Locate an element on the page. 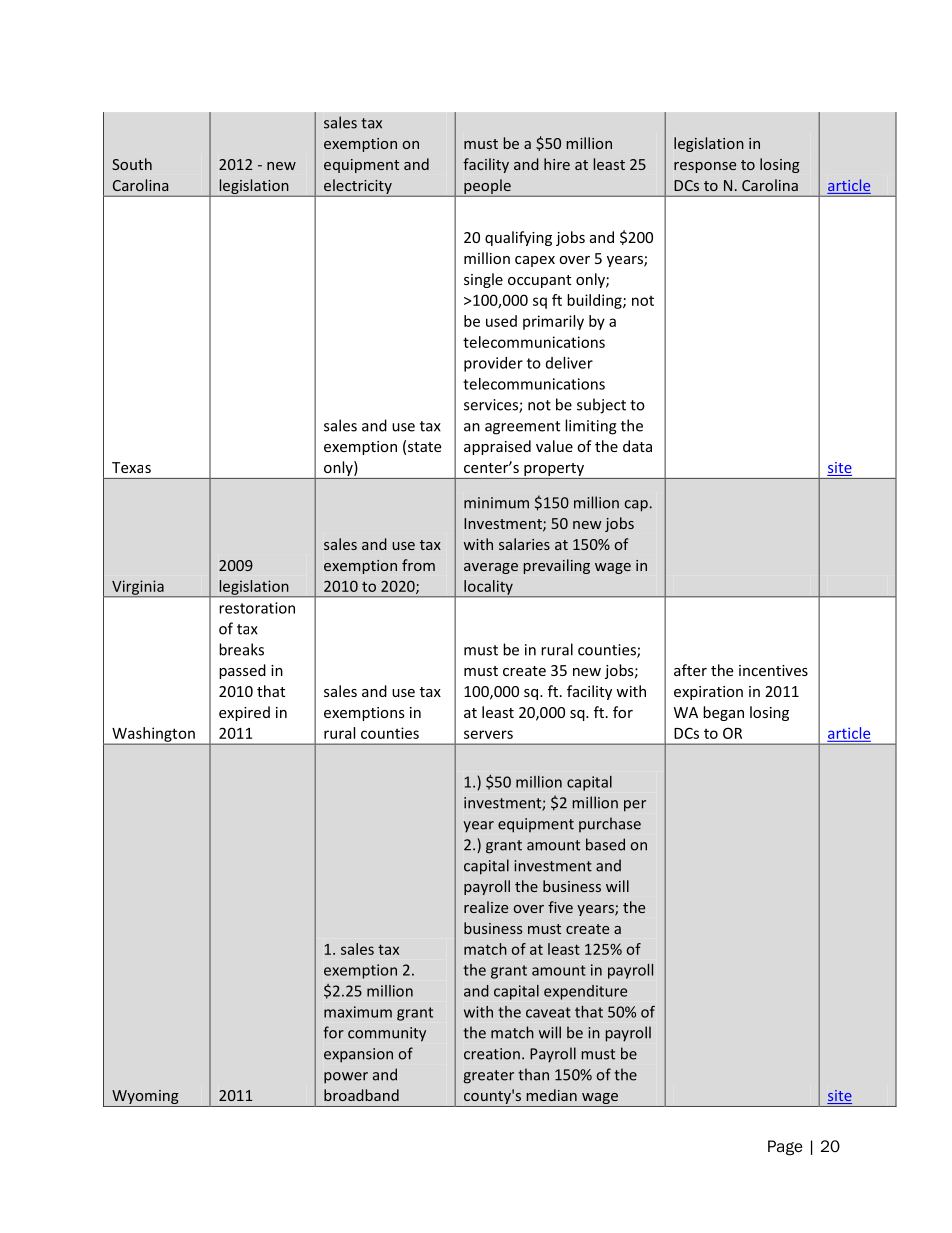 This document has height=1233, width=952. response is located at coordinates (705, 167).
